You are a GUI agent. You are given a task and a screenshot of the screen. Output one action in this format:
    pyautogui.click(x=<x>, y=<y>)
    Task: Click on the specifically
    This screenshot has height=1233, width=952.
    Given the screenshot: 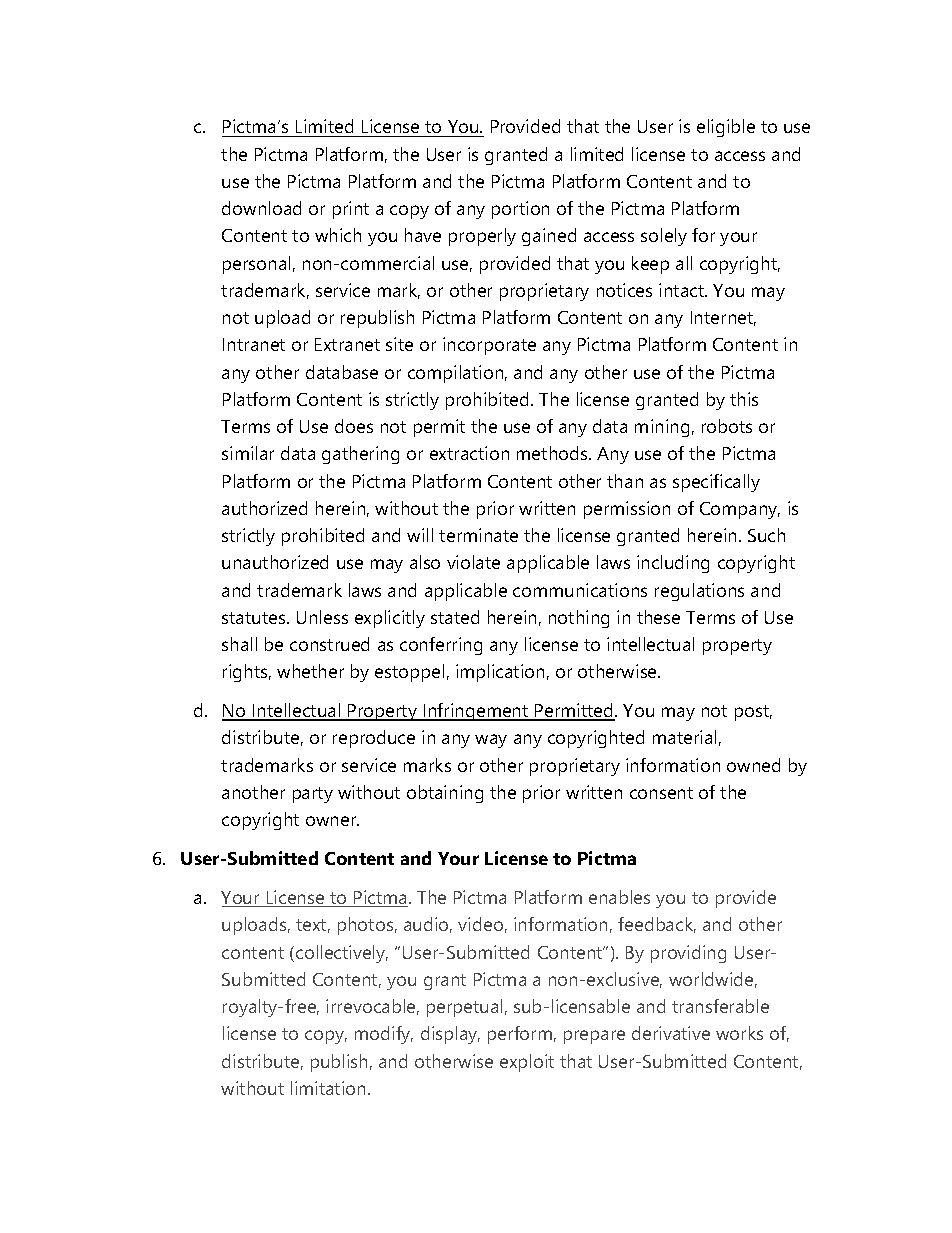 What is the action you would take?
    pyautogui.click(x=716, y=483)
